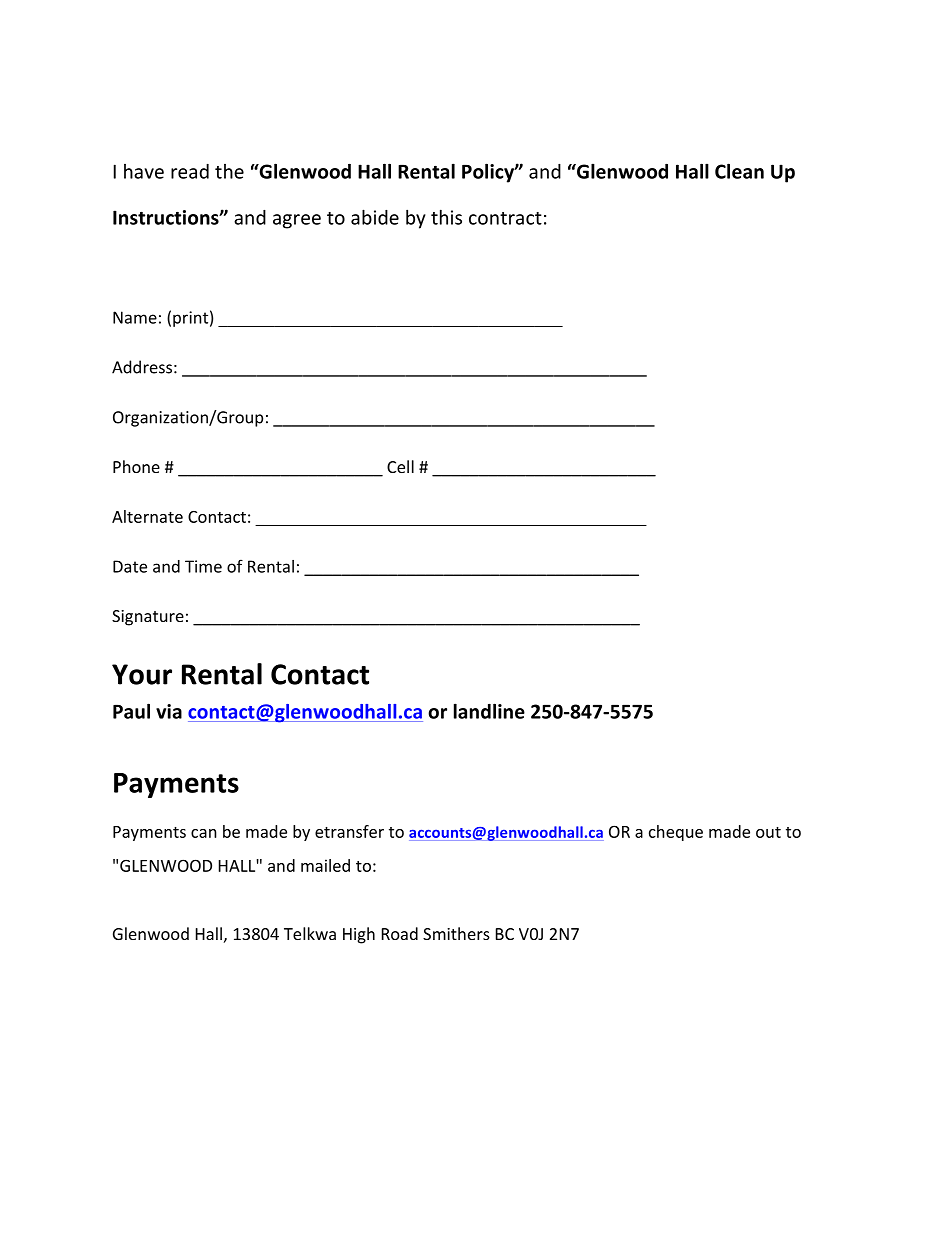  I want to click on can, so click(204, 833).
